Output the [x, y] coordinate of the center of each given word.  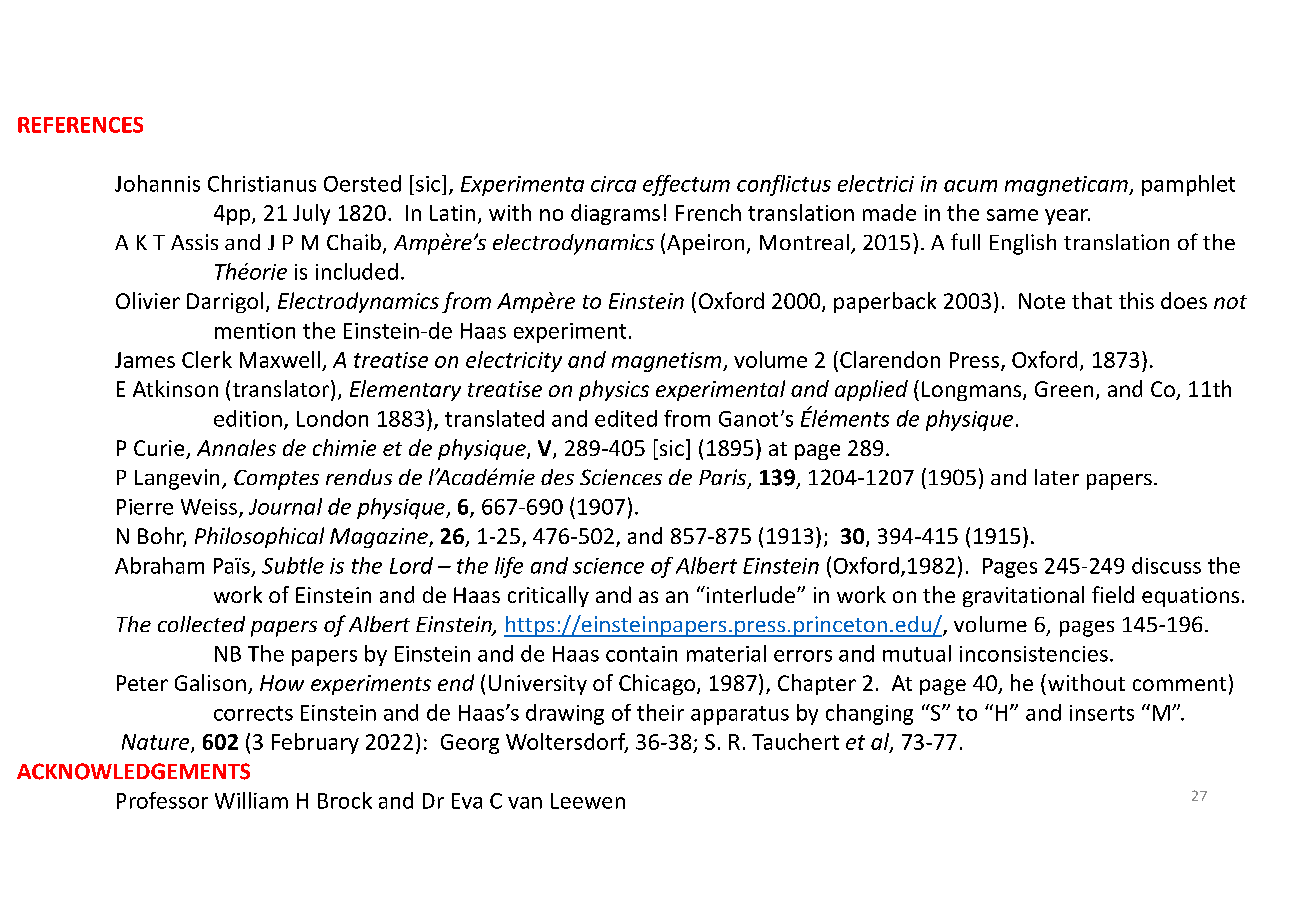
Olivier [148, 300]
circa [613, 184]
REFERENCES [80, 125]
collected [201, 624]
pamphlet [1188, 185]
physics [614, 390]
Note [1042, 301]
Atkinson [175, 388]
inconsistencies [1034, 654]
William [251, 800]
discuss [1166, 565]
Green [1064, 389]
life [509, 567]
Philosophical [259, 537]
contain [641, 654]
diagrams [615, 214]
